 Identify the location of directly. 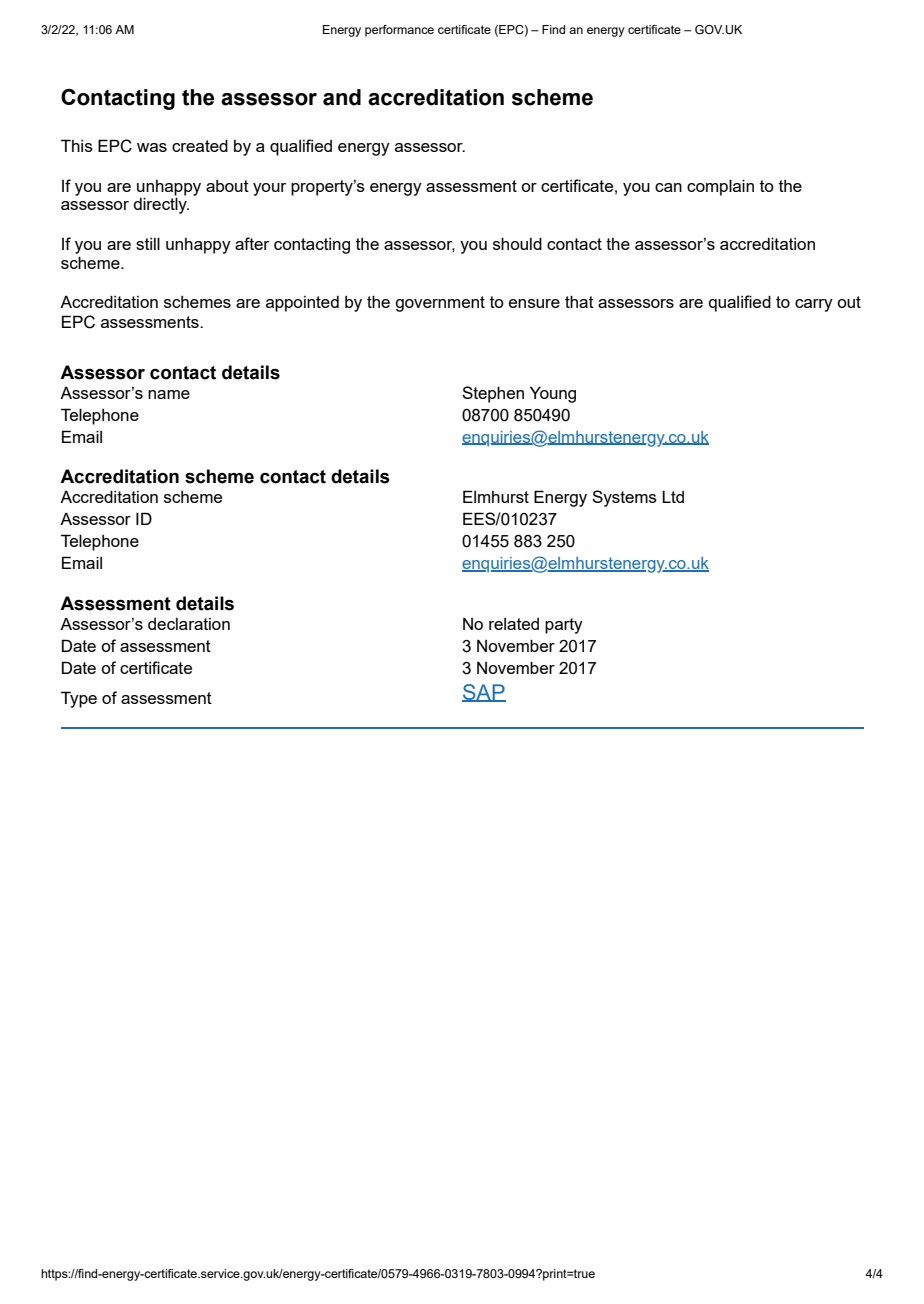
(161, 204).
